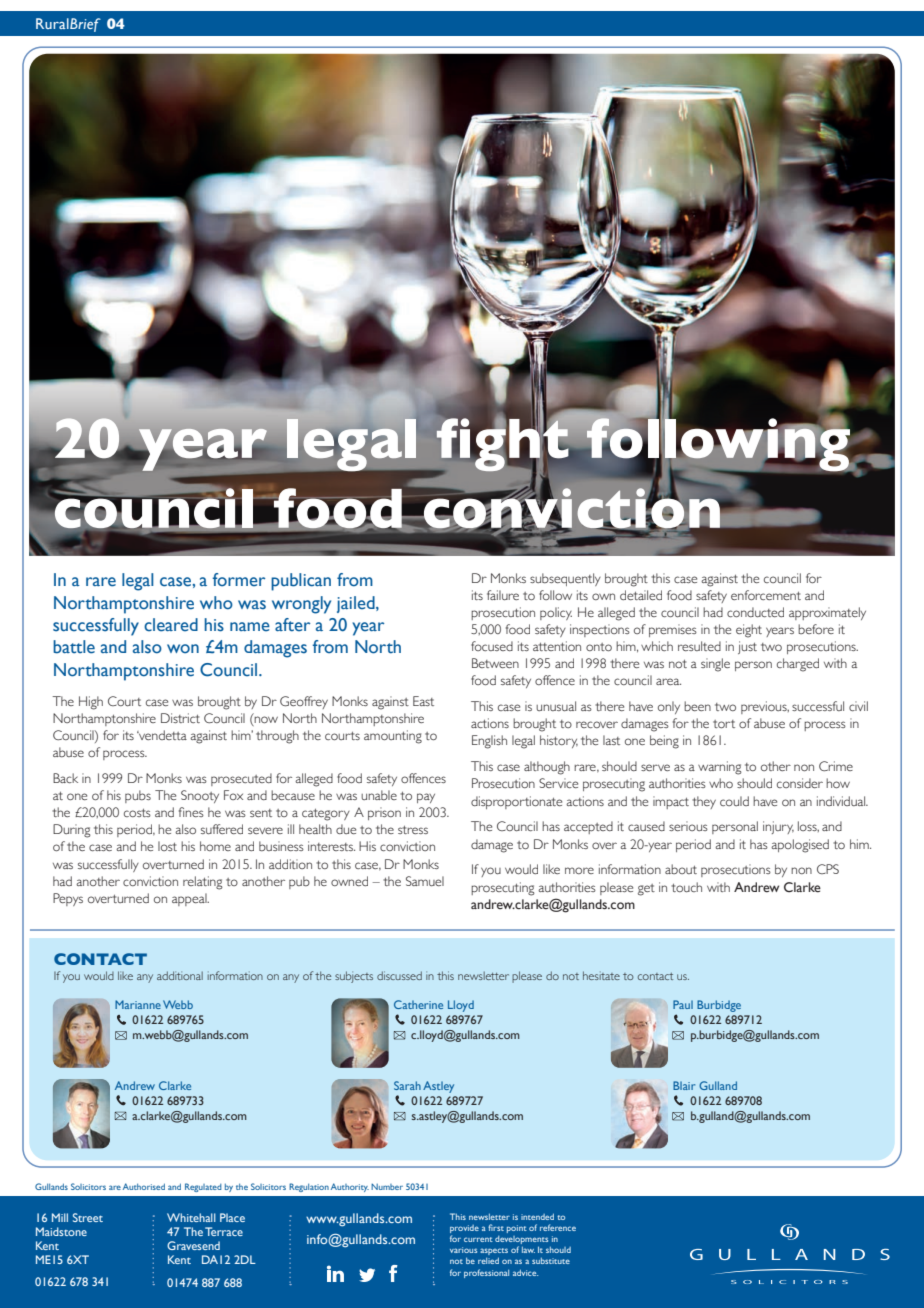 The height and width of the image is (1308, 924). Describe the element at coordinates (418, 1004) in the image. I see `Catherine` at that location.
